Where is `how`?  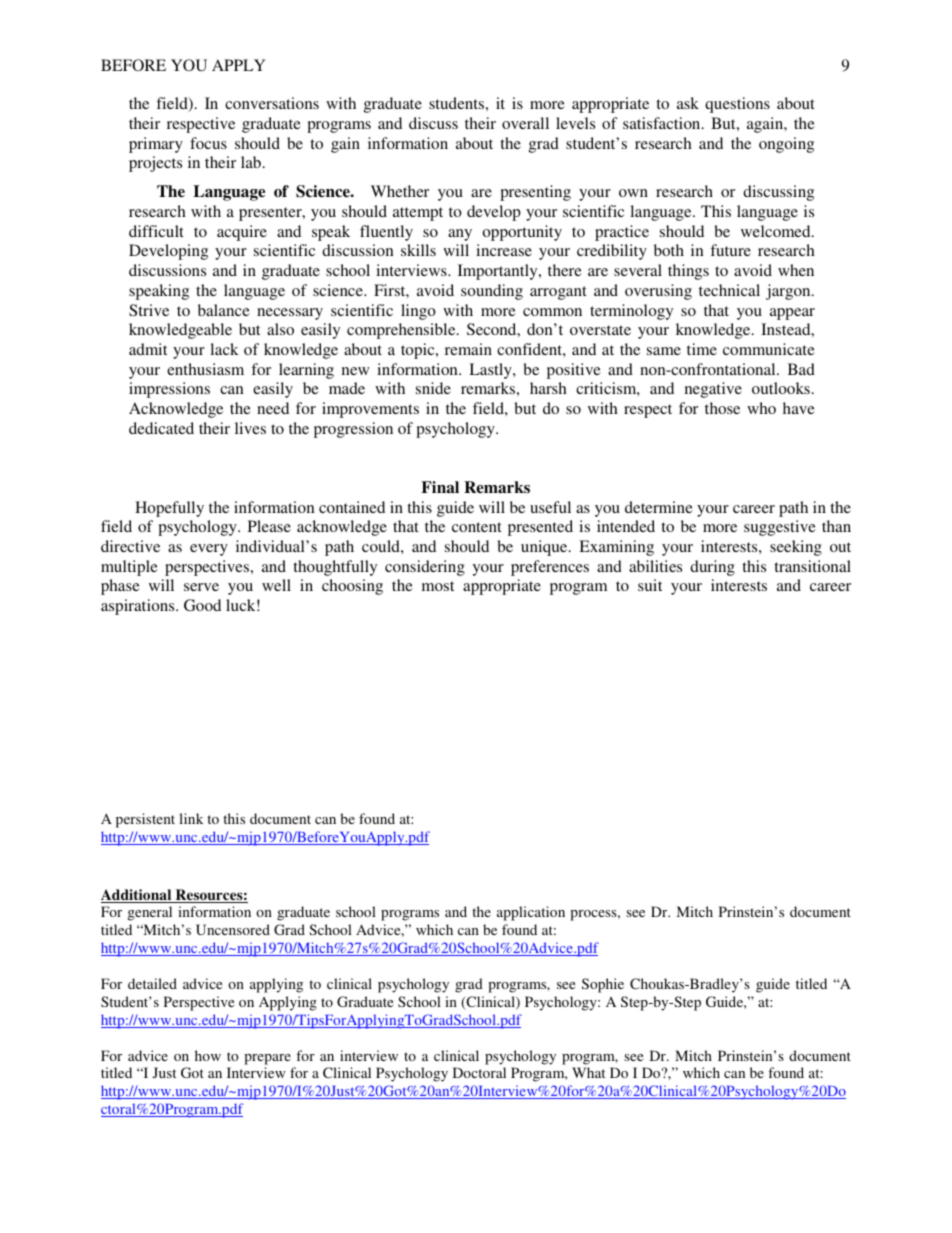 how is located at coordinates (208, 1055).
